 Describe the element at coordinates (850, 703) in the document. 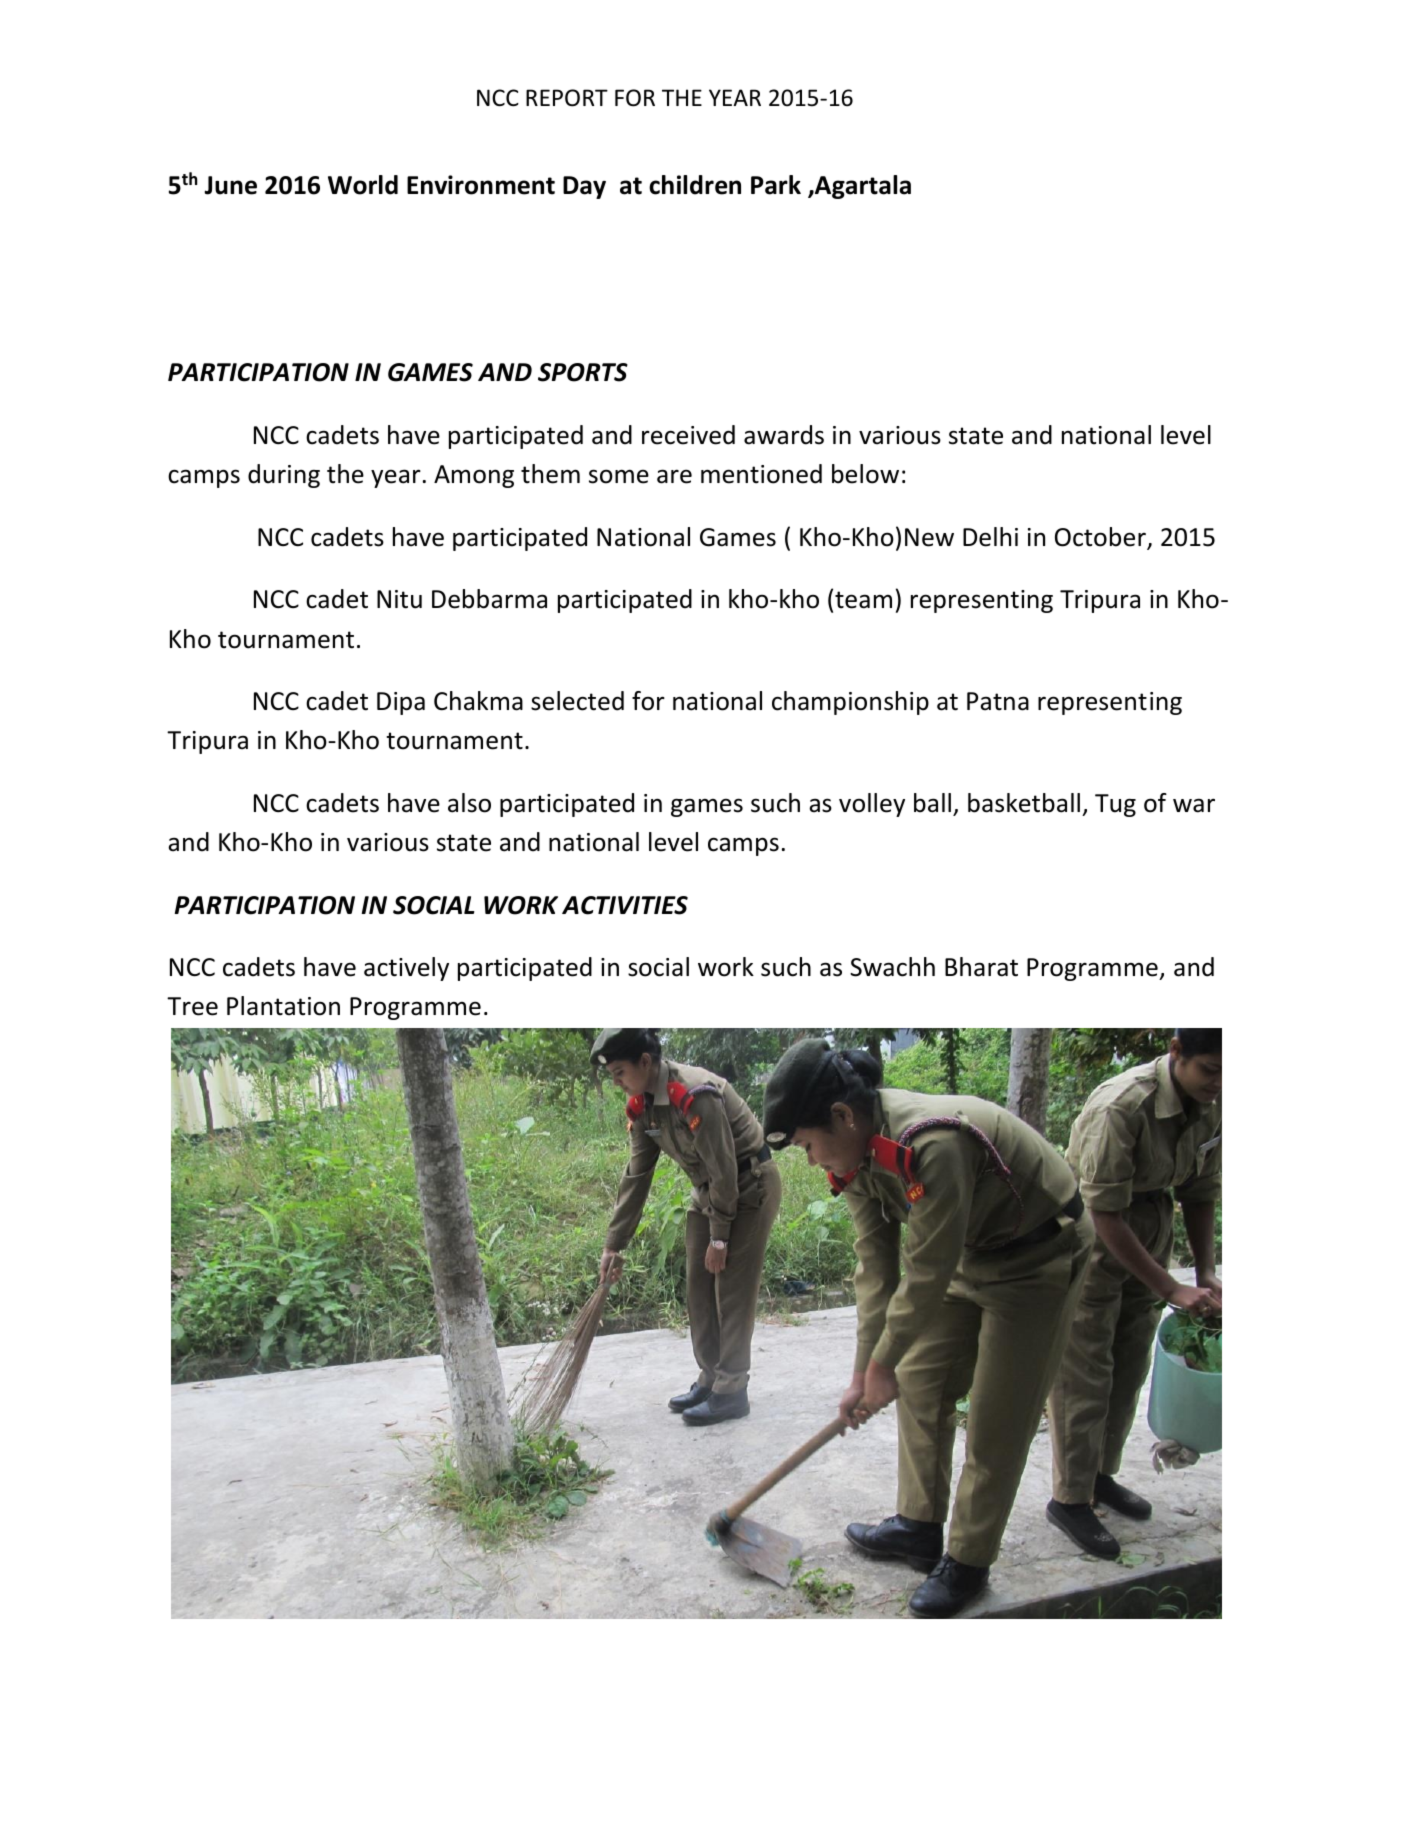

I see `championship` at that location.
